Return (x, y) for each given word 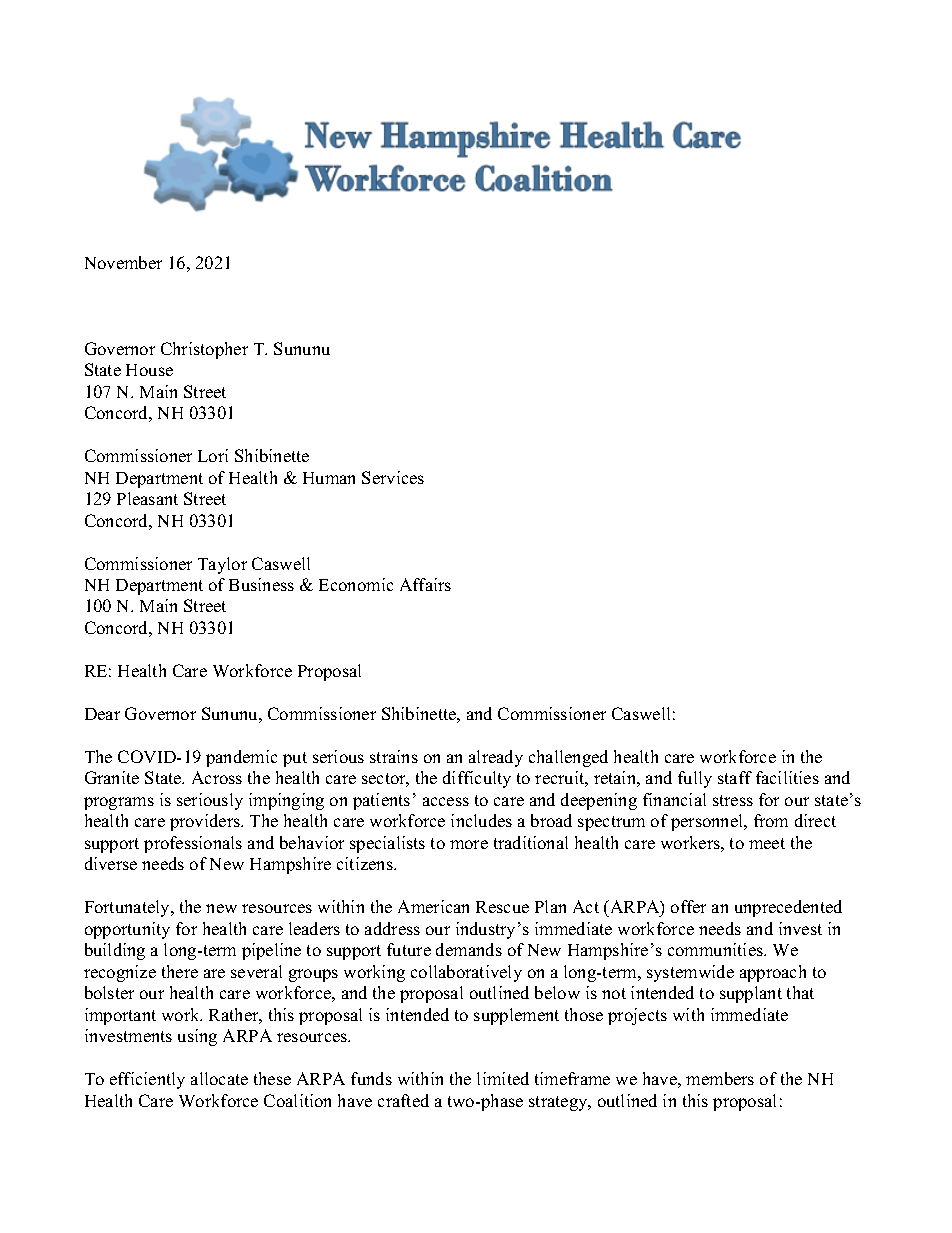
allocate (219, 1078)
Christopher (204, 350)
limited (503, 1078)
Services (393, 477)
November (123, 262)
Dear (102, 714)
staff (735, 777)
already (496, 758)
